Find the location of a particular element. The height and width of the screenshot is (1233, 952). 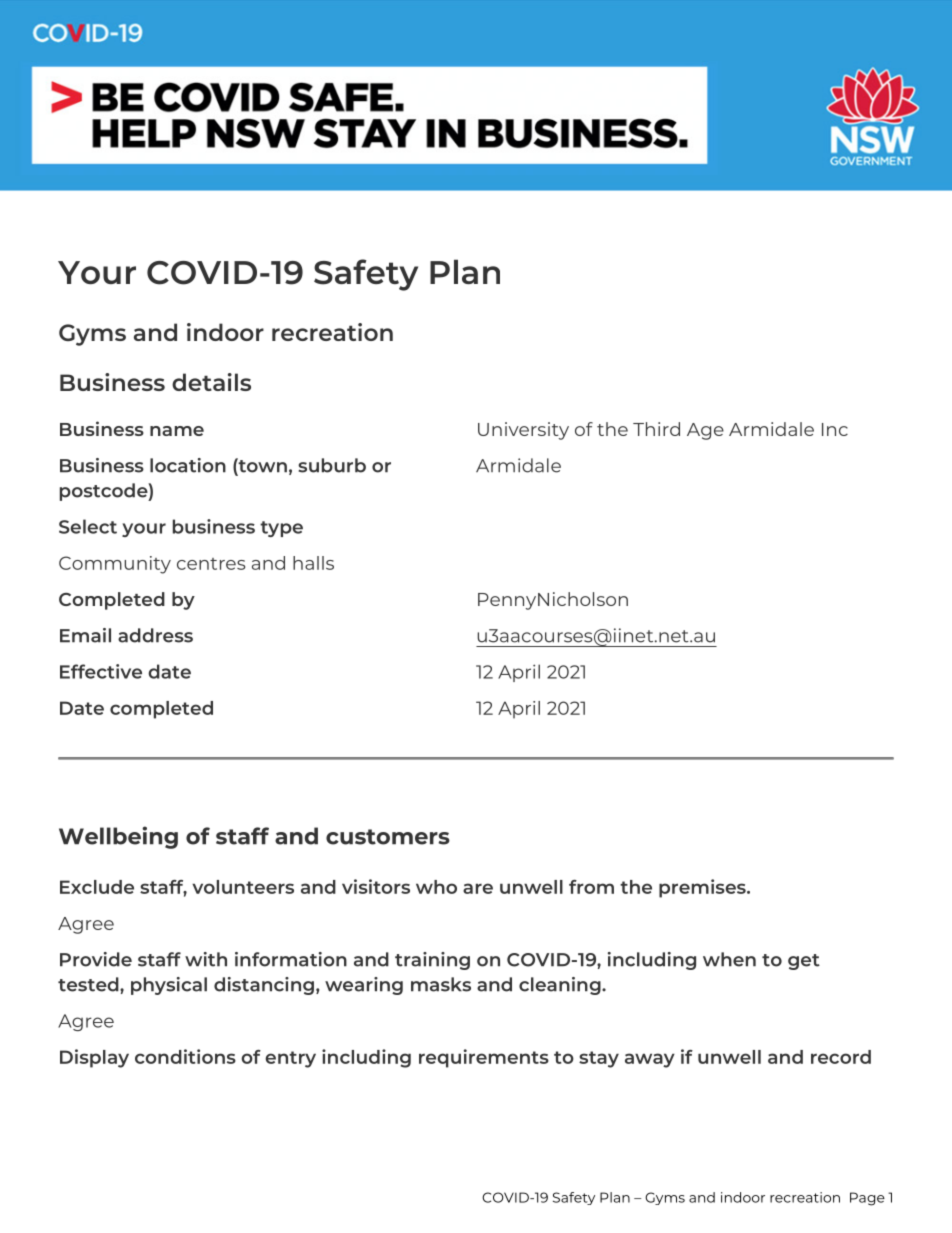

requirements is located at coordinates (484, 1058).
